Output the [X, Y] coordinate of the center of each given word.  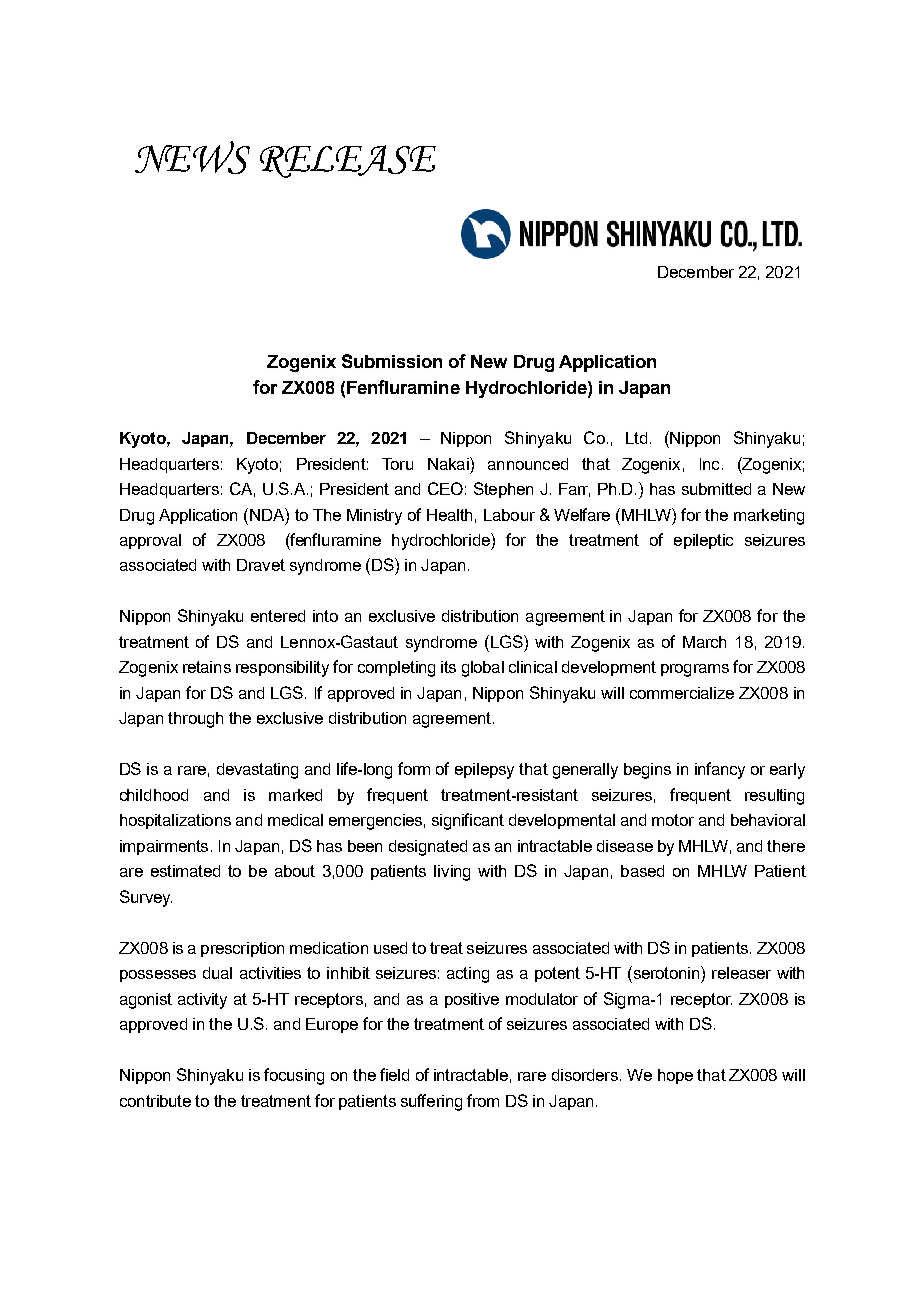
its [448, 667]
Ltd [636, 438]
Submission [392, 361]
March [704, 642]
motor [673, 820]
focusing [294, 1076]
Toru [397, 464]
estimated [185, 871]
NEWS [192, 157]
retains [207, 667]
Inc [709, 464]
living [452, 873]
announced [528, 464]
